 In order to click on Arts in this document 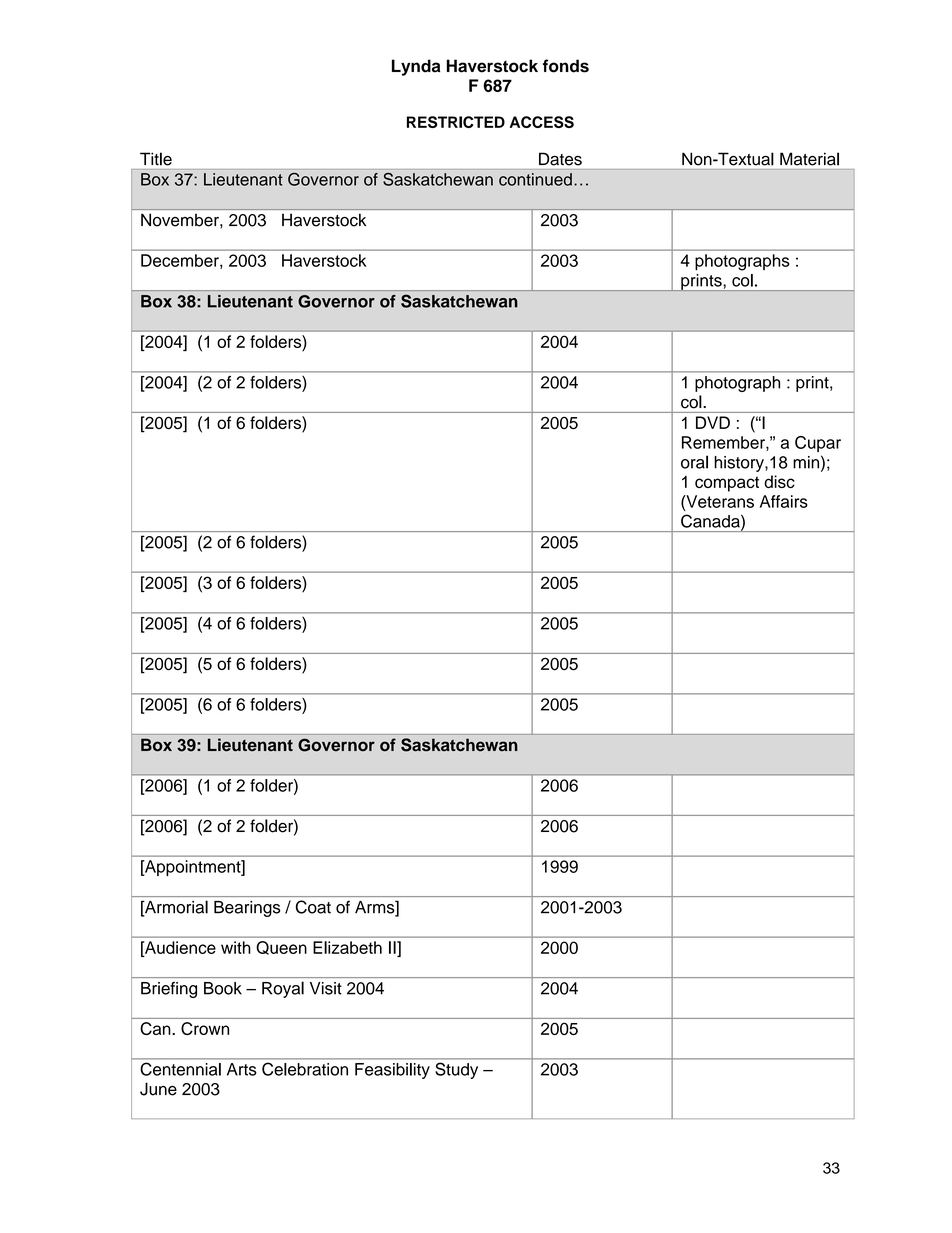, I will do `click(242, 1069)`.
